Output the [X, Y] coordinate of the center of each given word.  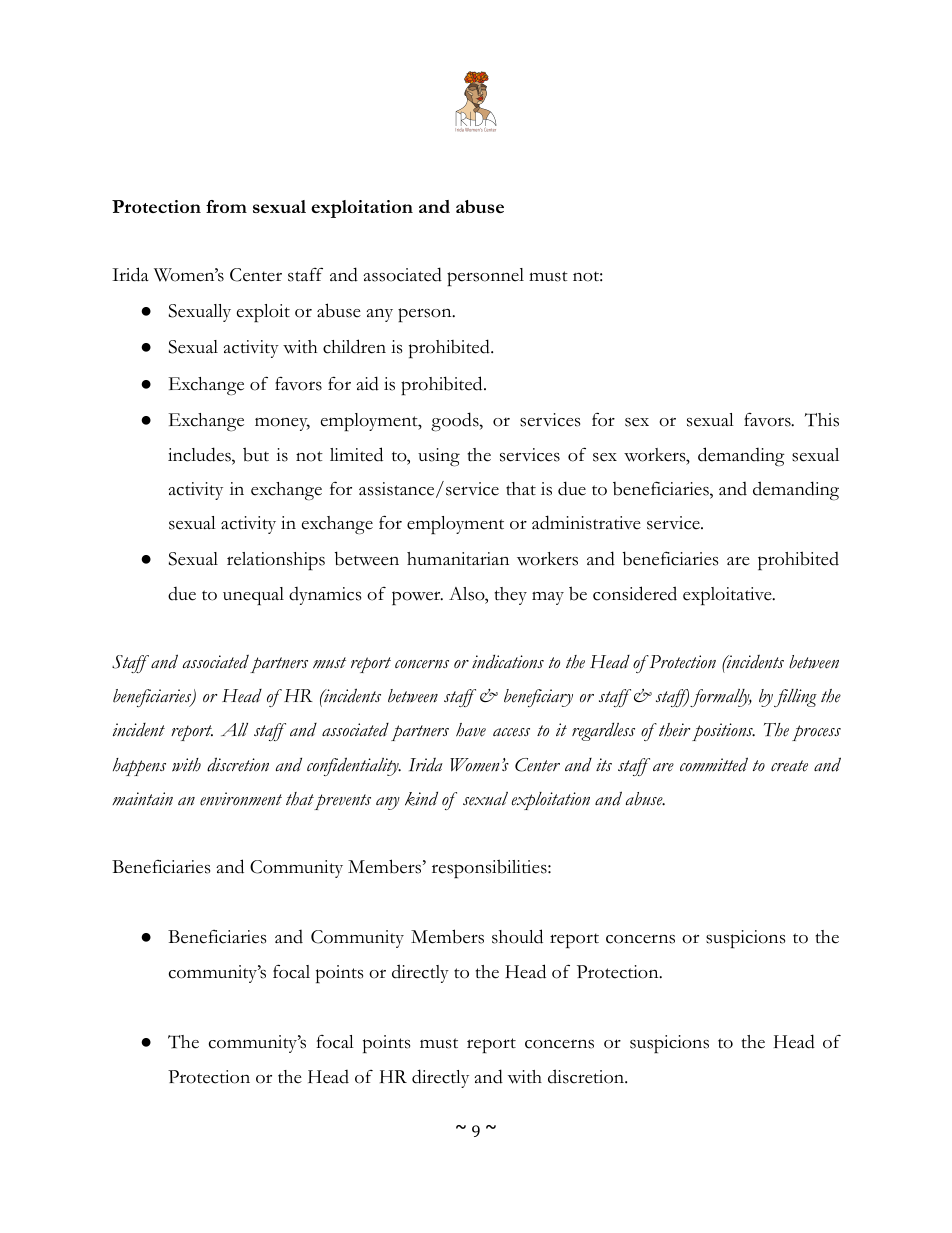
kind [421, 799]
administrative [586, 522]
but [256, 454]
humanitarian [458, 558]
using [439, 457]
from [226, 206]
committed [714, 764]
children [354, 346]
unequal [253, 596]
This [822, 420]
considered [635, 593]
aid [367, 383]
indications [508, 662]
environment [241, 799]
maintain [142, 799]
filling [795, 698]
